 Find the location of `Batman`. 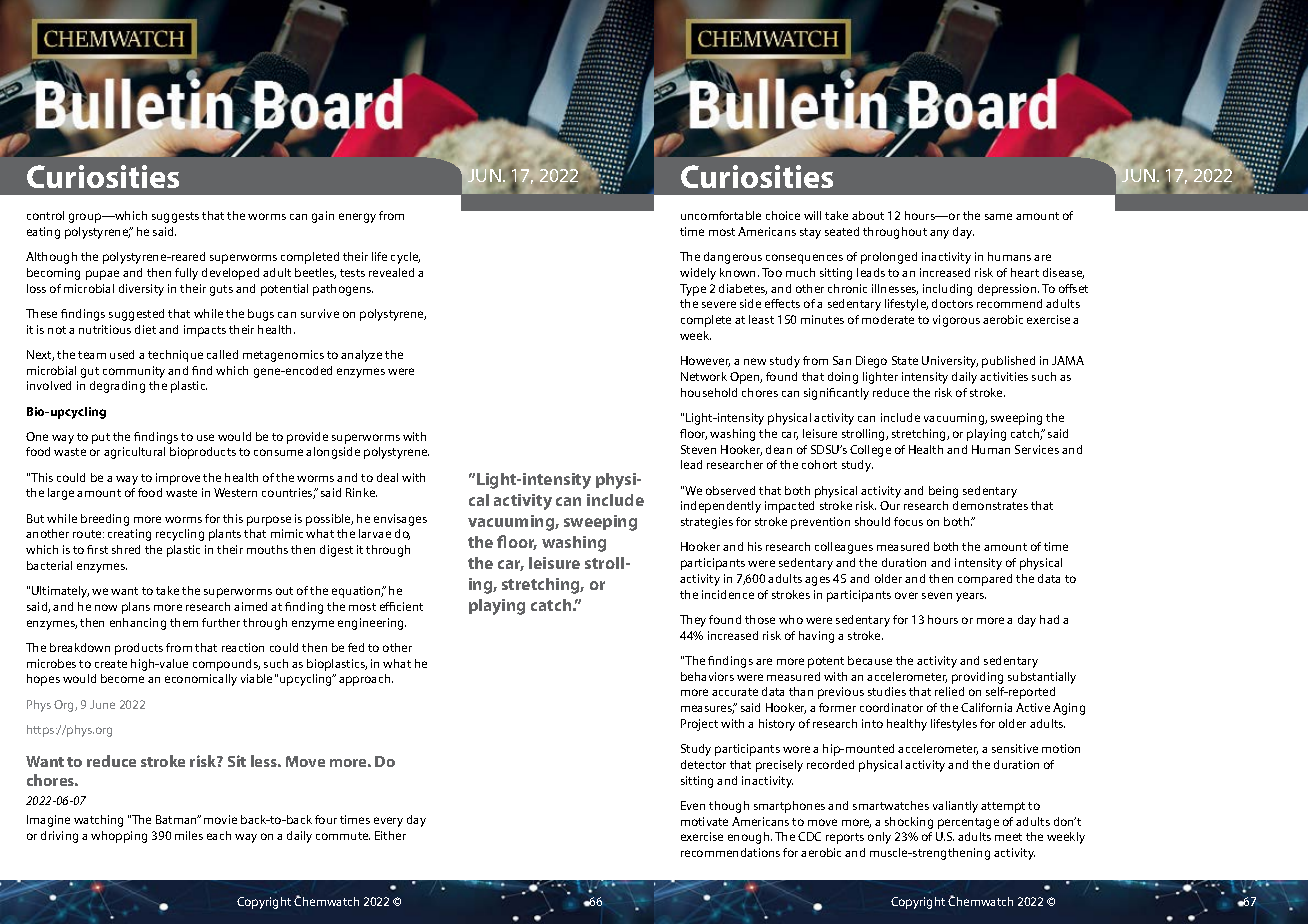

Batman is located at coordinates (177, 819).
